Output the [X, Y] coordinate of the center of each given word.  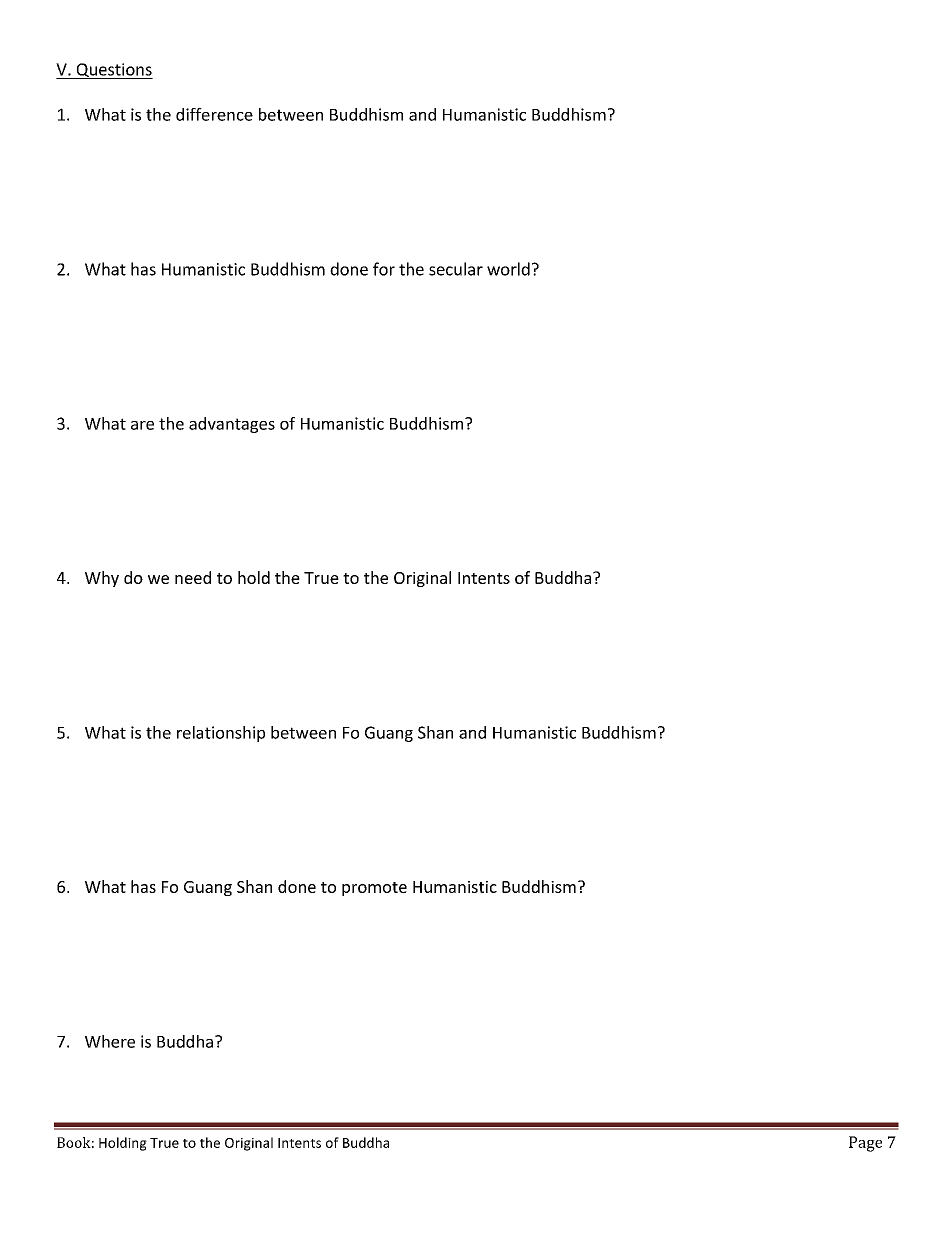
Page [865, 1144]
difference [214, 114]
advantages [232, 425]
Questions [113, 71]
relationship [221, 734]
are [142, 425]
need [193, 577]
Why [102, 579]
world [508, 269]
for [384, 269]
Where [110, 1041]
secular [456, 269]
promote [374, 889]
